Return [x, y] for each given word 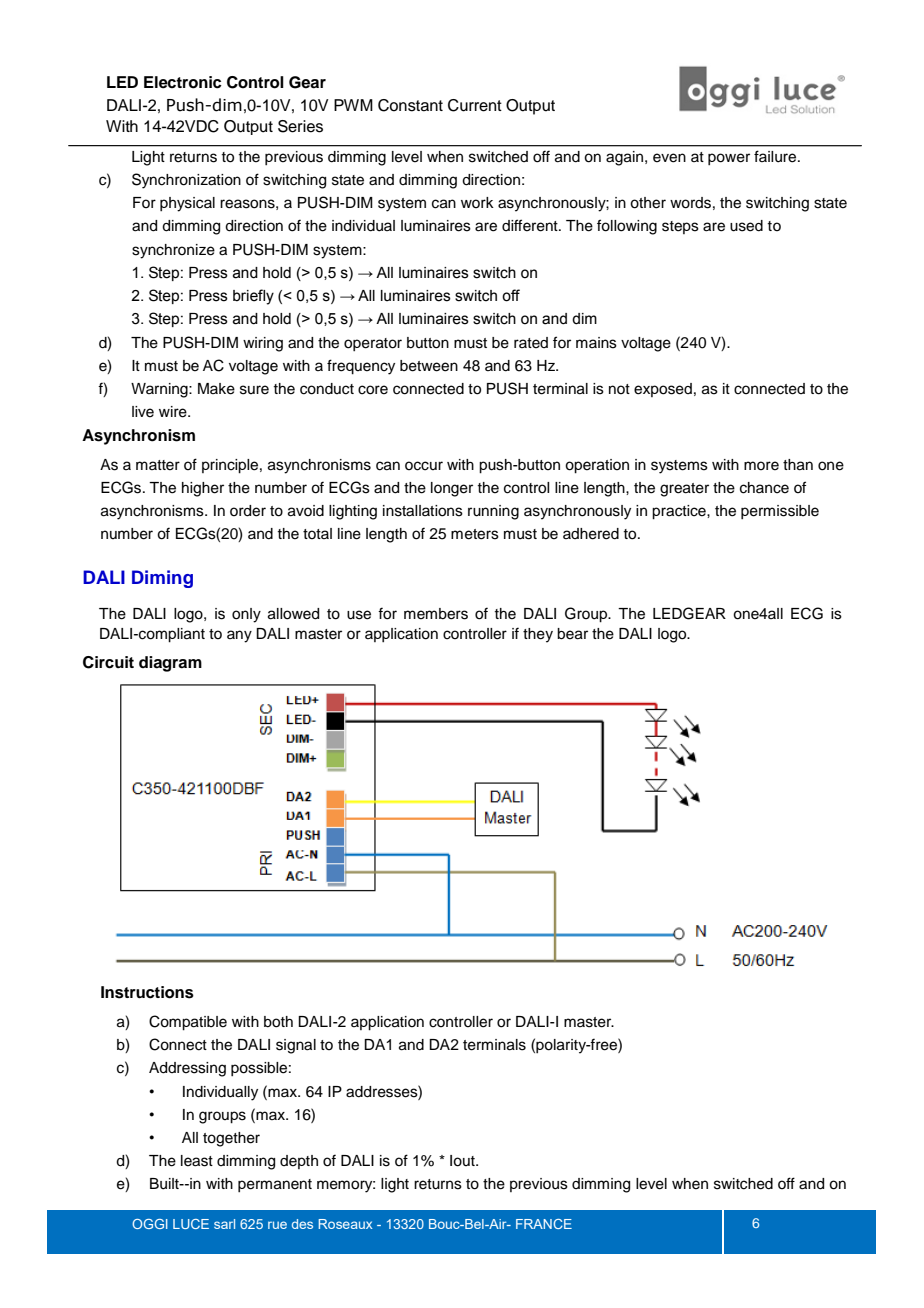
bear [572, 634]
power [729, 159]
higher [203, 489]
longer [452, 489]
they [538, 635]
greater [684, 490]
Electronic [183, 82]
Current [475, 105]
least [197, 1161]
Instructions [147, 992]
